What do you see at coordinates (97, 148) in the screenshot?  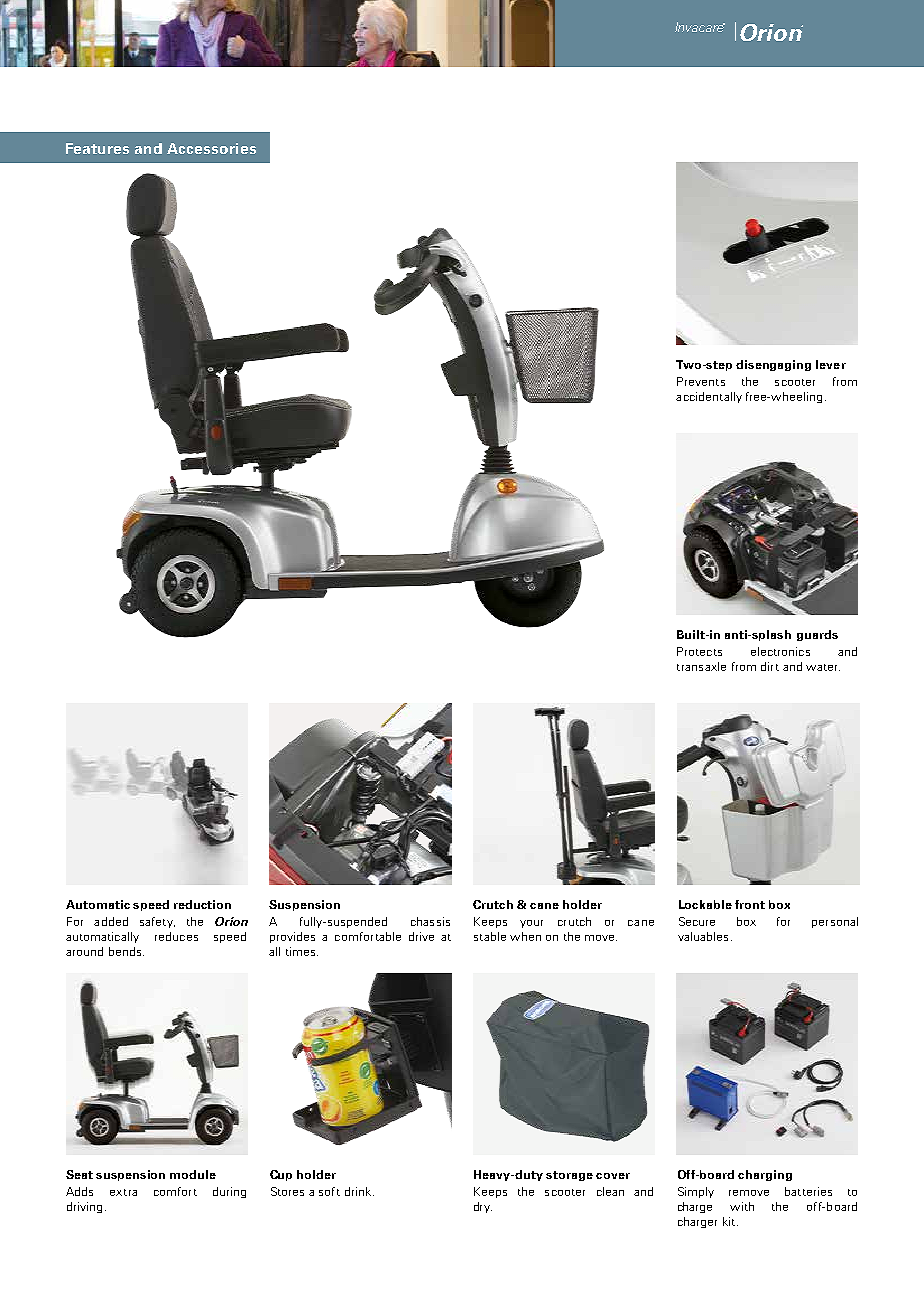 I see `Features` at bounding box center [97, 148].
